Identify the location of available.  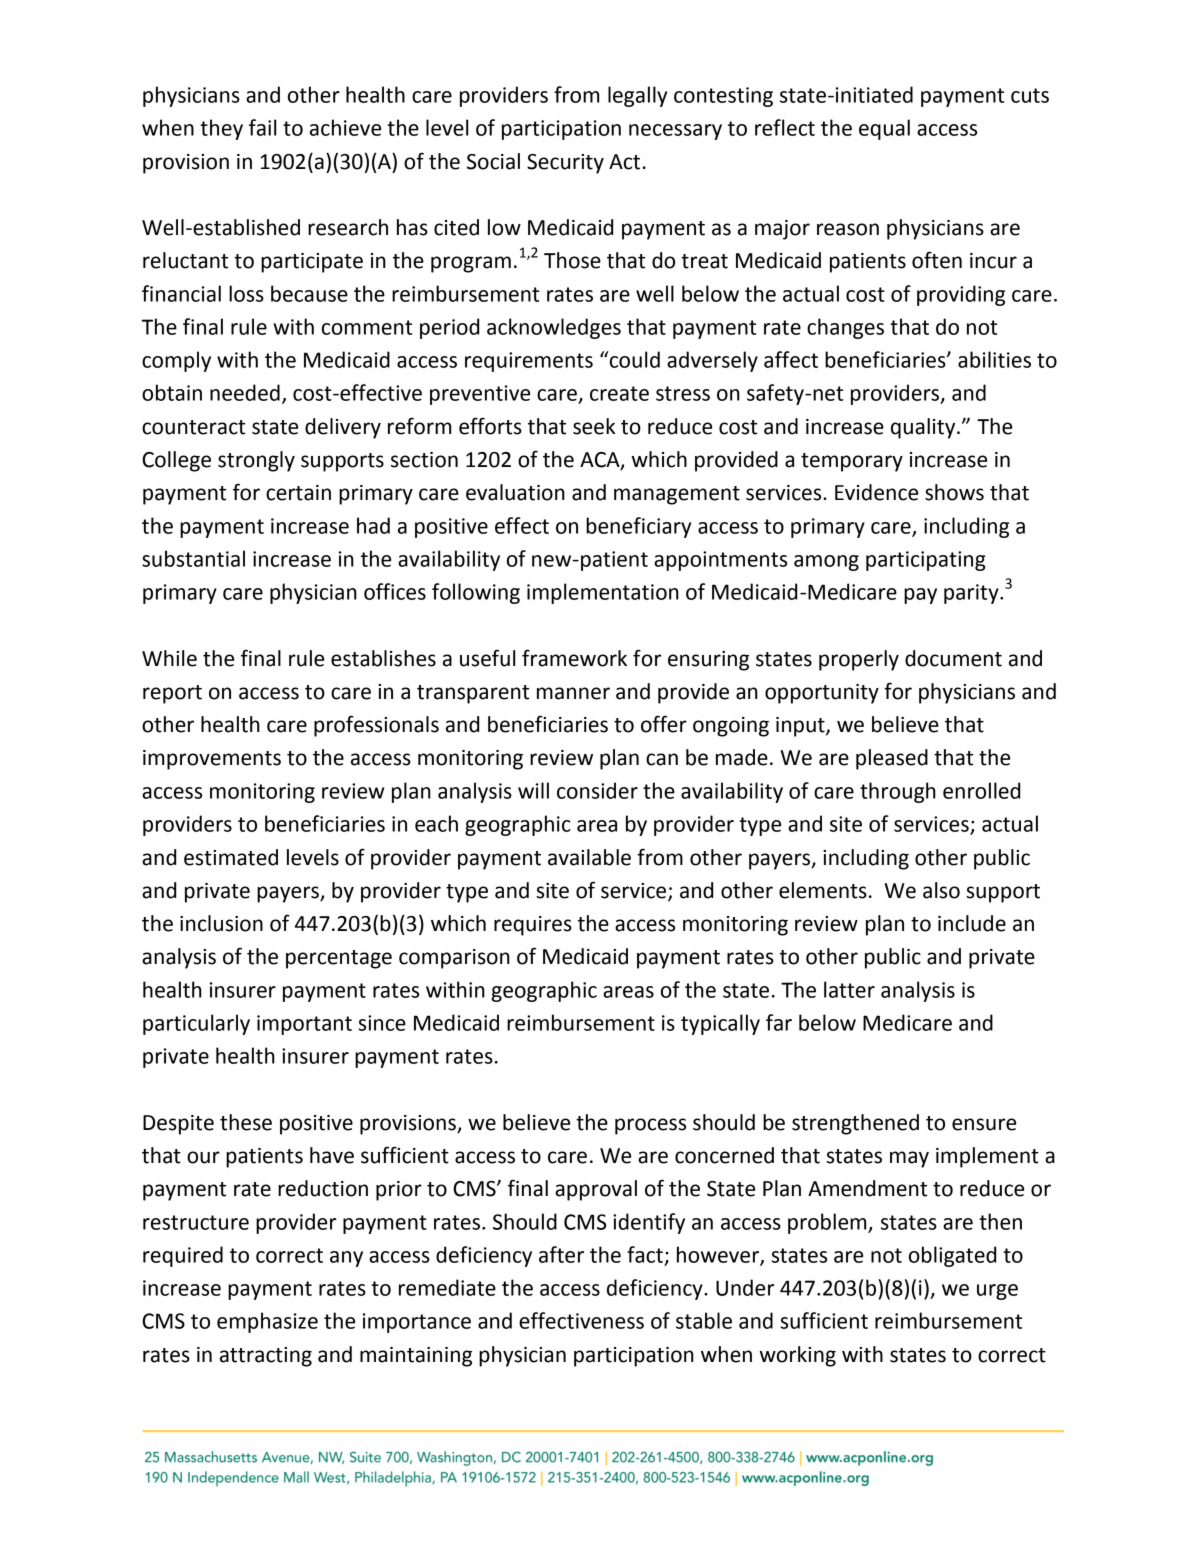
(589, 857).
